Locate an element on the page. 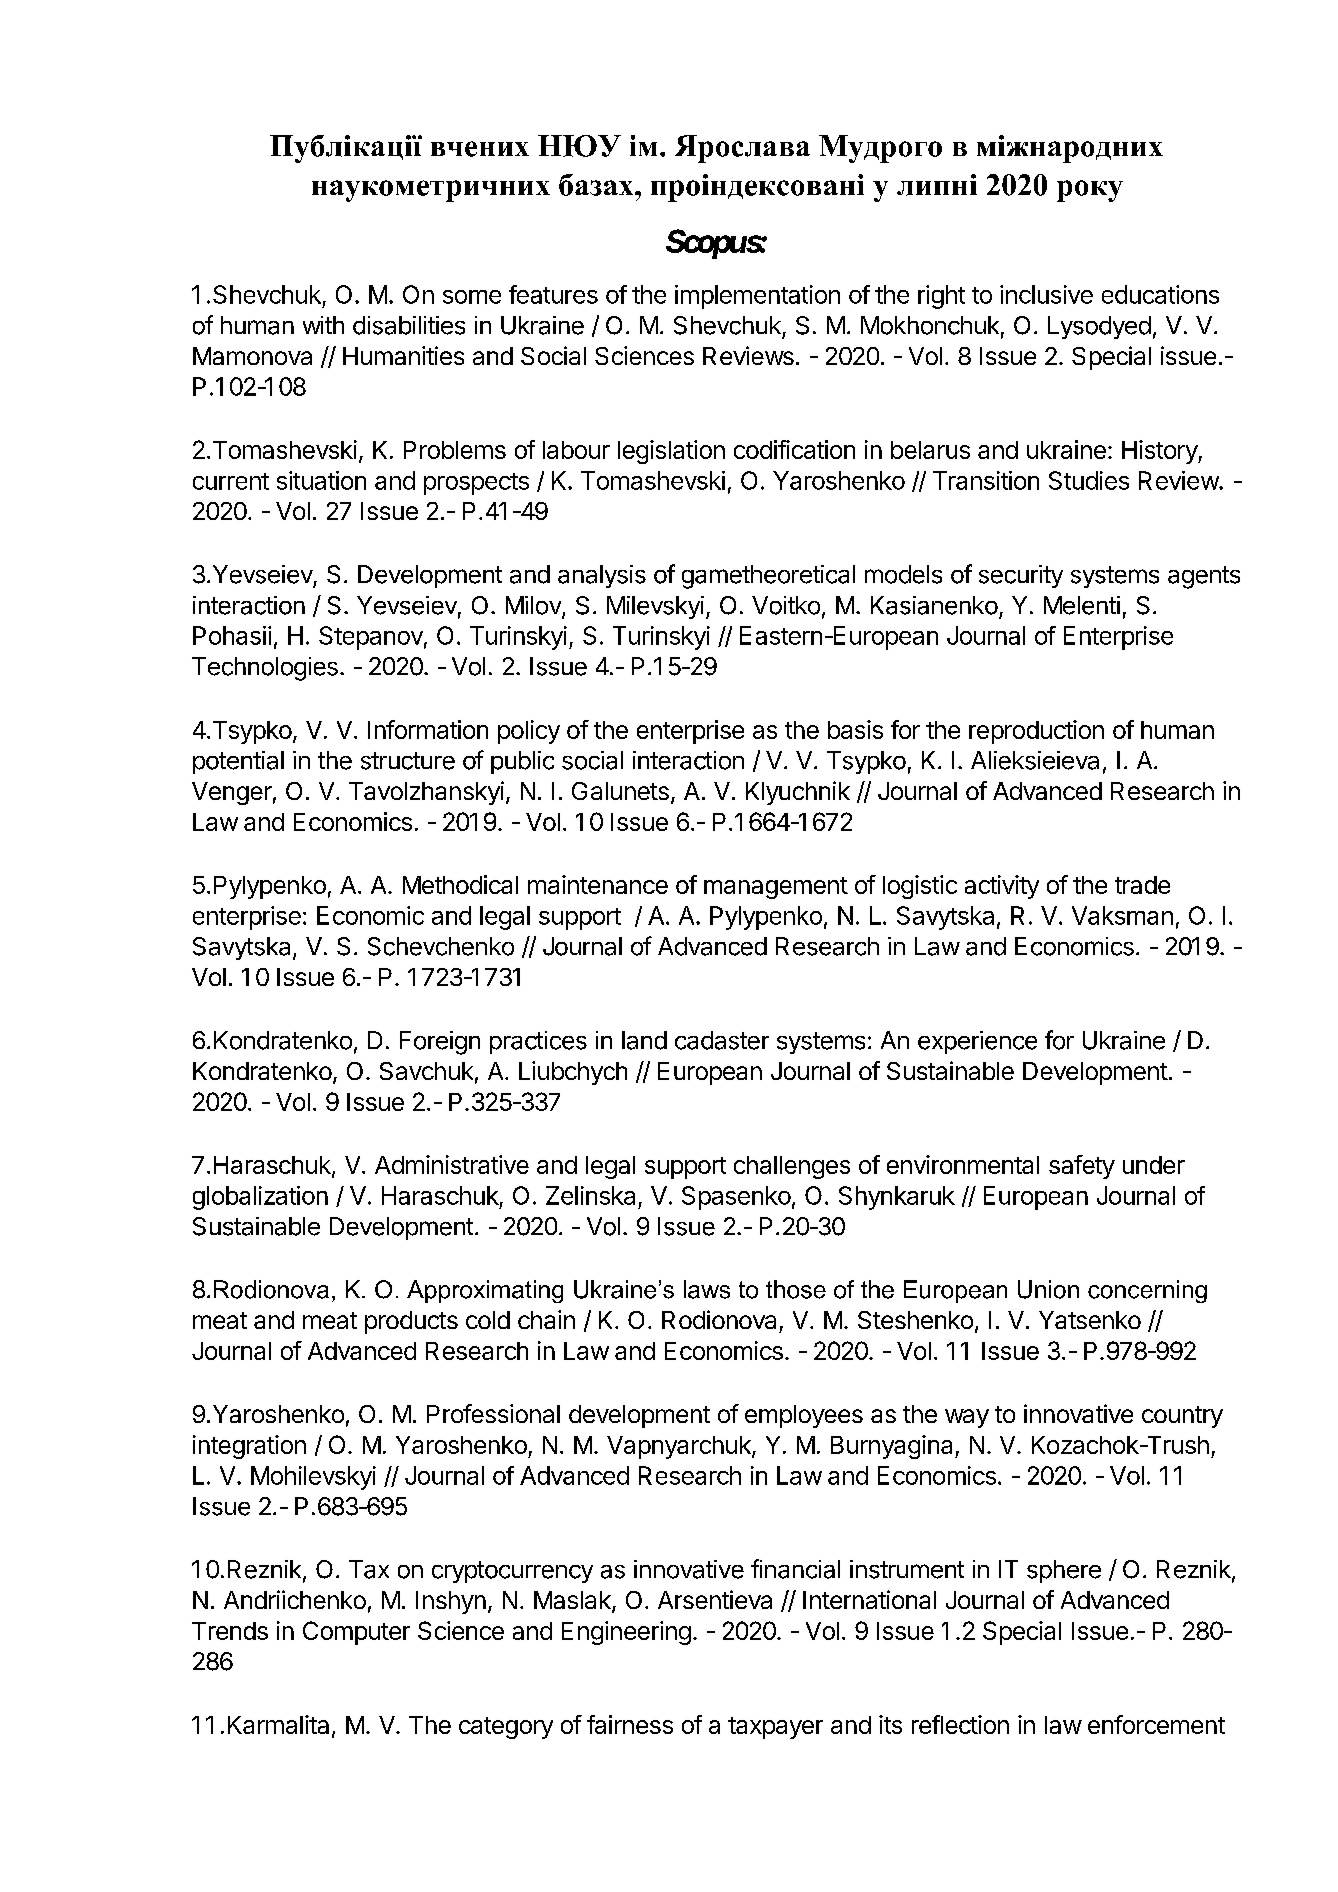 The image size is (1338, 1892). security is located at coordinates (1021, 576).
